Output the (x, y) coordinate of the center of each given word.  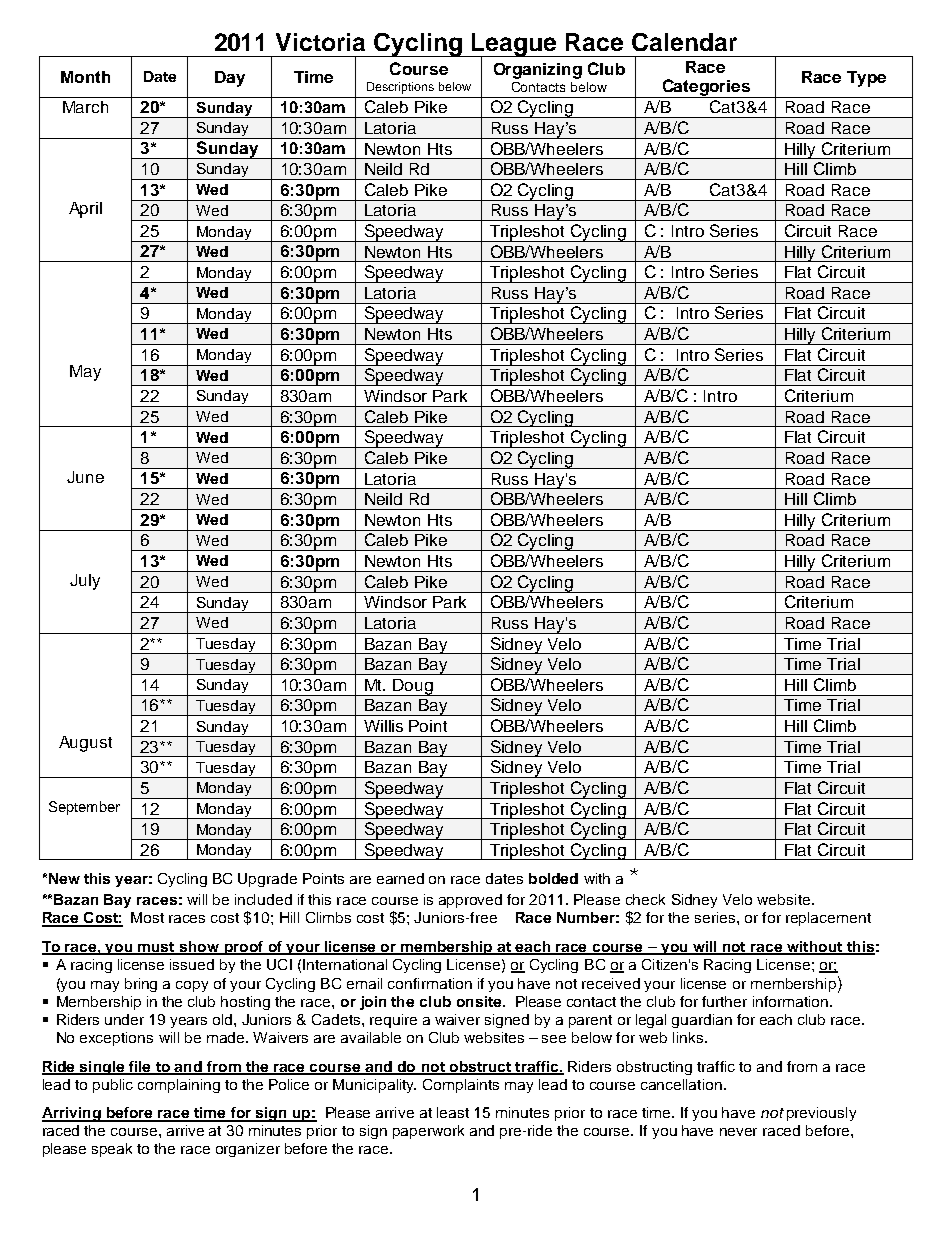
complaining (179, 1086)
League (515, 46)
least (453, 1112)
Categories (706, 88)
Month (85, 77)
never (738, 1132)
